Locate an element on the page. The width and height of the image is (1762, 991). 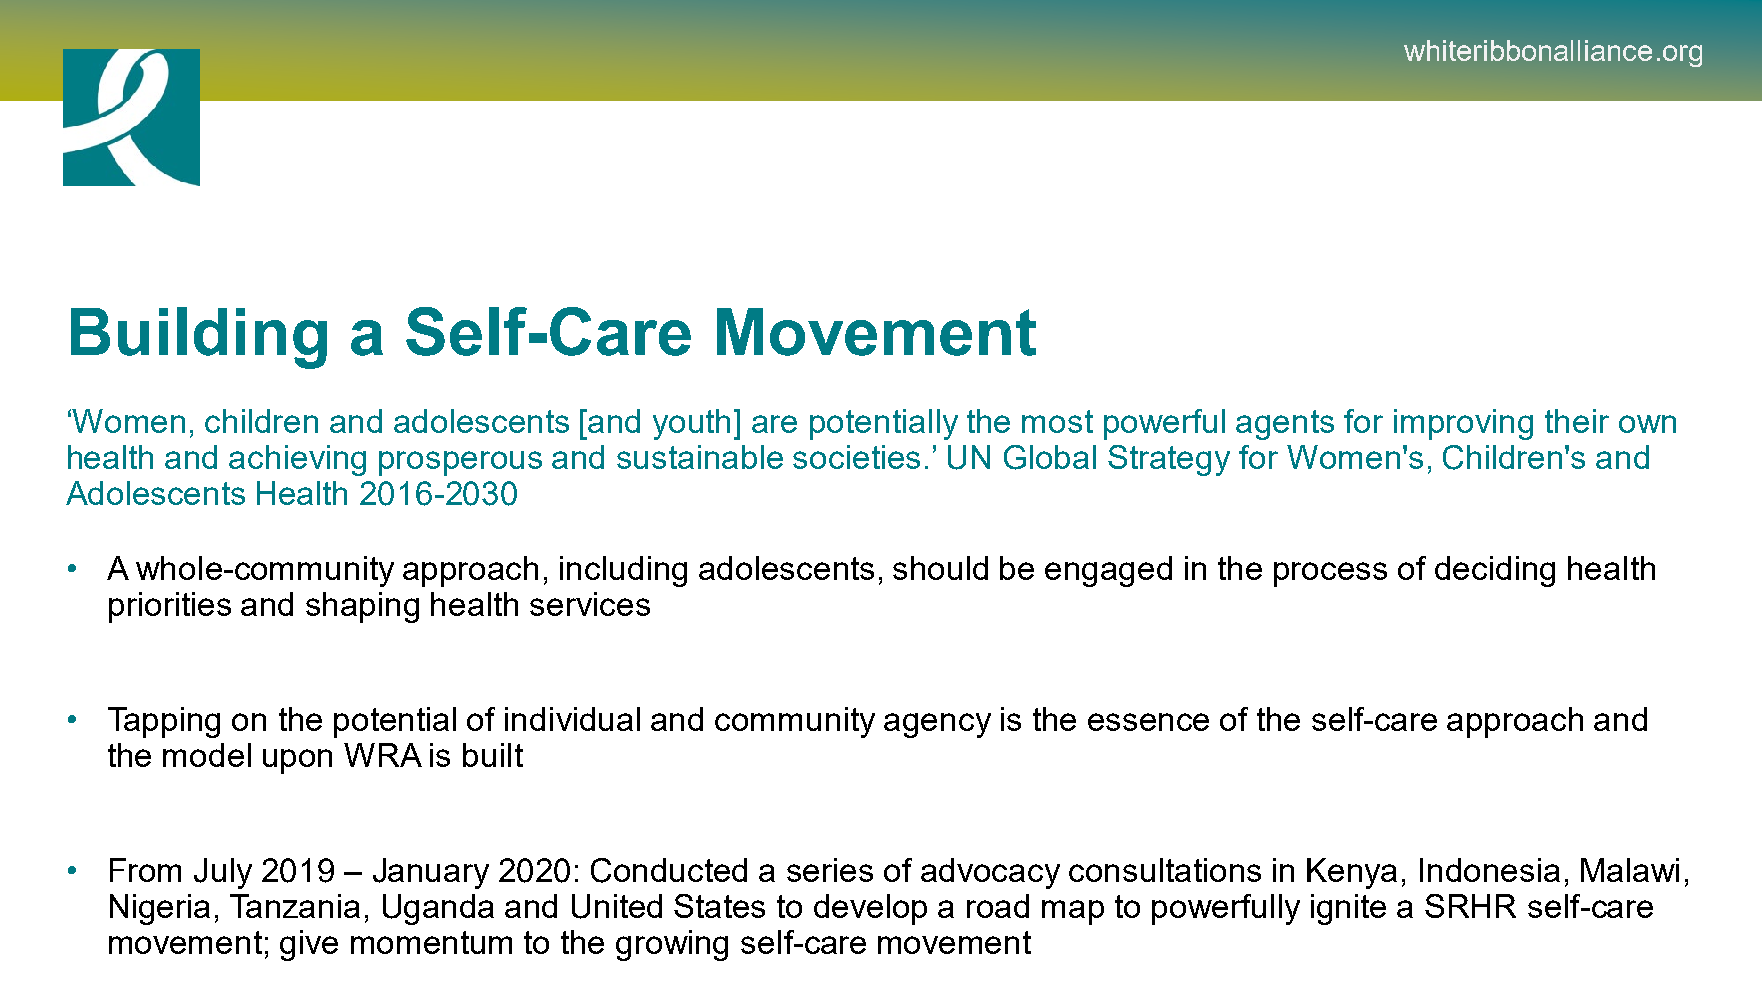
Building is located at coordinates (199, 338).
